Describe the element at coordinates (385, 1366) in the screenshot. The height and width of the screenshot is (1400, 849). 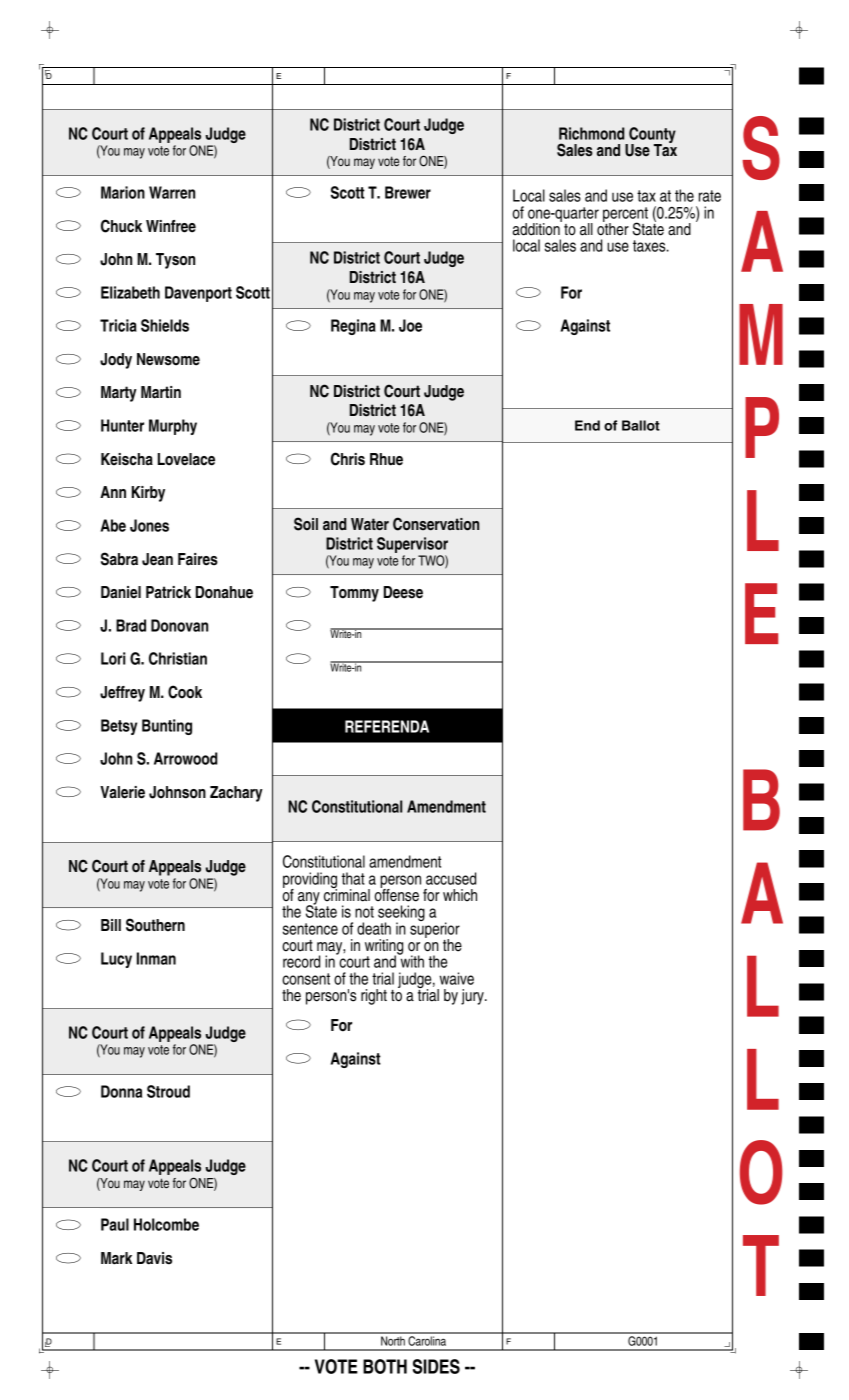
I see `BOTH` at that location.
